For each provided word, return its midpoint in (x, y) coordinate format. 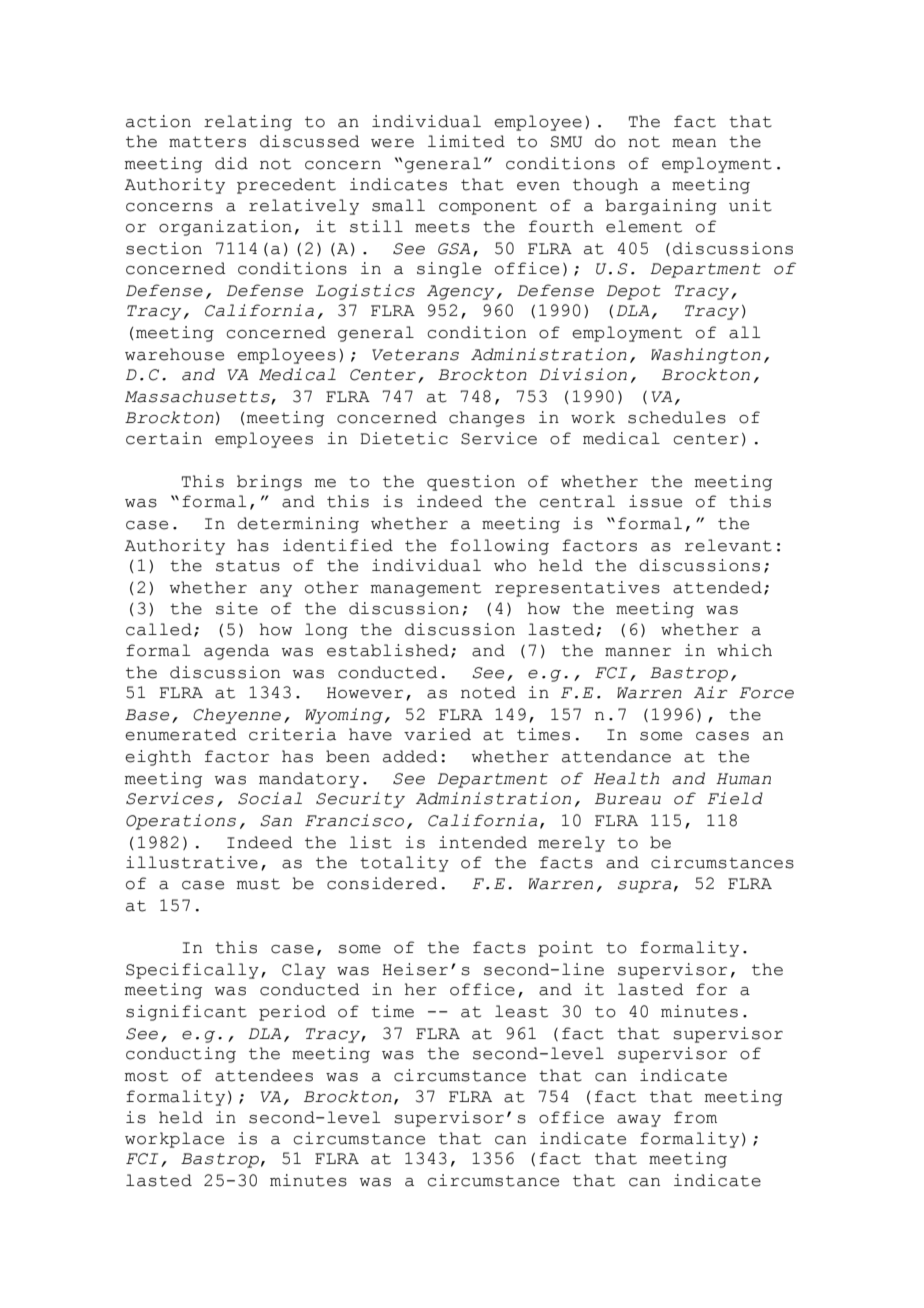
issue (655, 501)
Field (735, 798)
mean (694, 143)
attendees (264, 1075)
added (410, 756)
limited (466, 141)
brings (269, 483)
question (471, 483)
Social (270, 798)
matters (207, 142)
